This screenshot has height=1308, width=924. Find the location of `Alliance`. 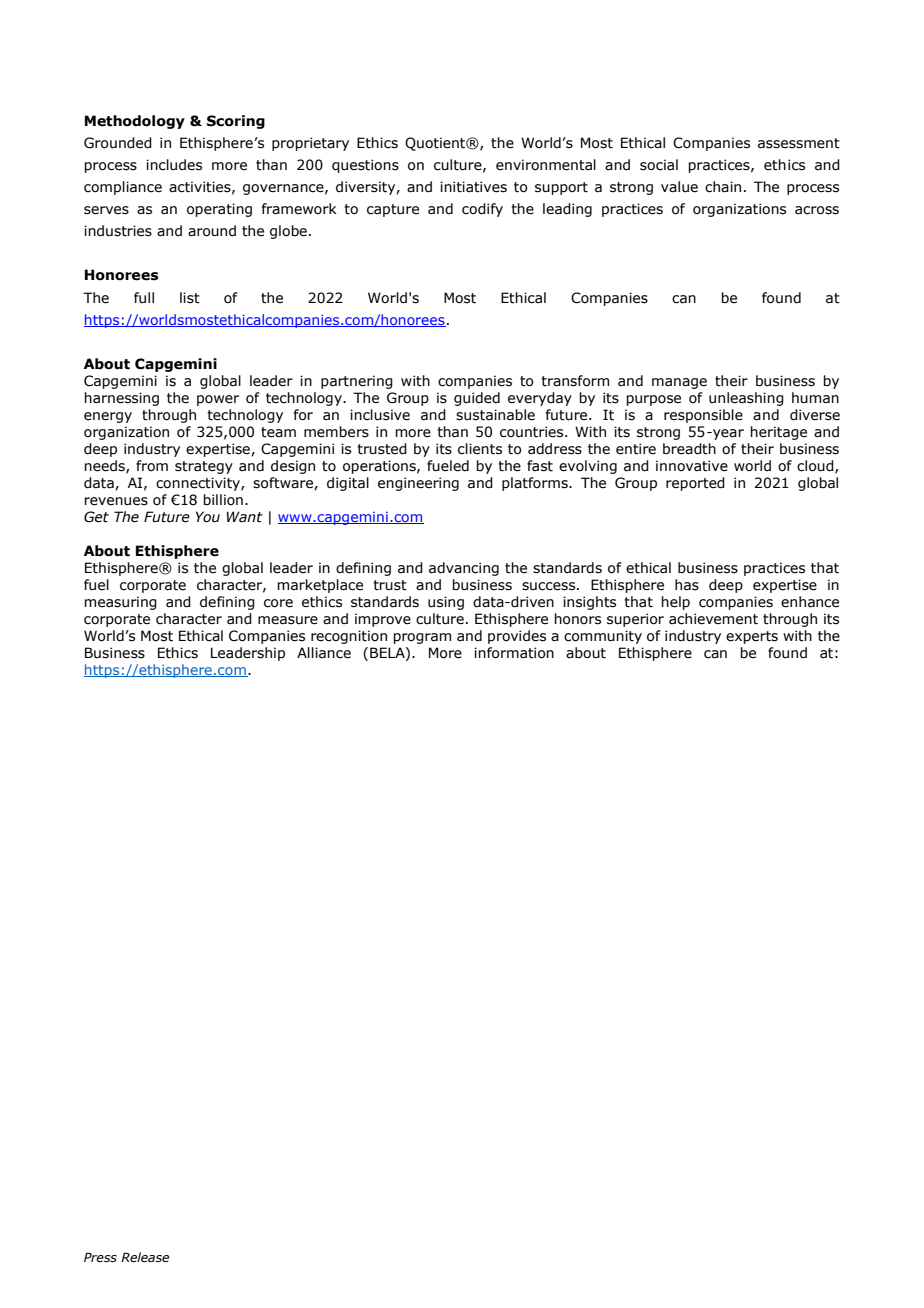

Alliance is located at coordinates (324, 653).
